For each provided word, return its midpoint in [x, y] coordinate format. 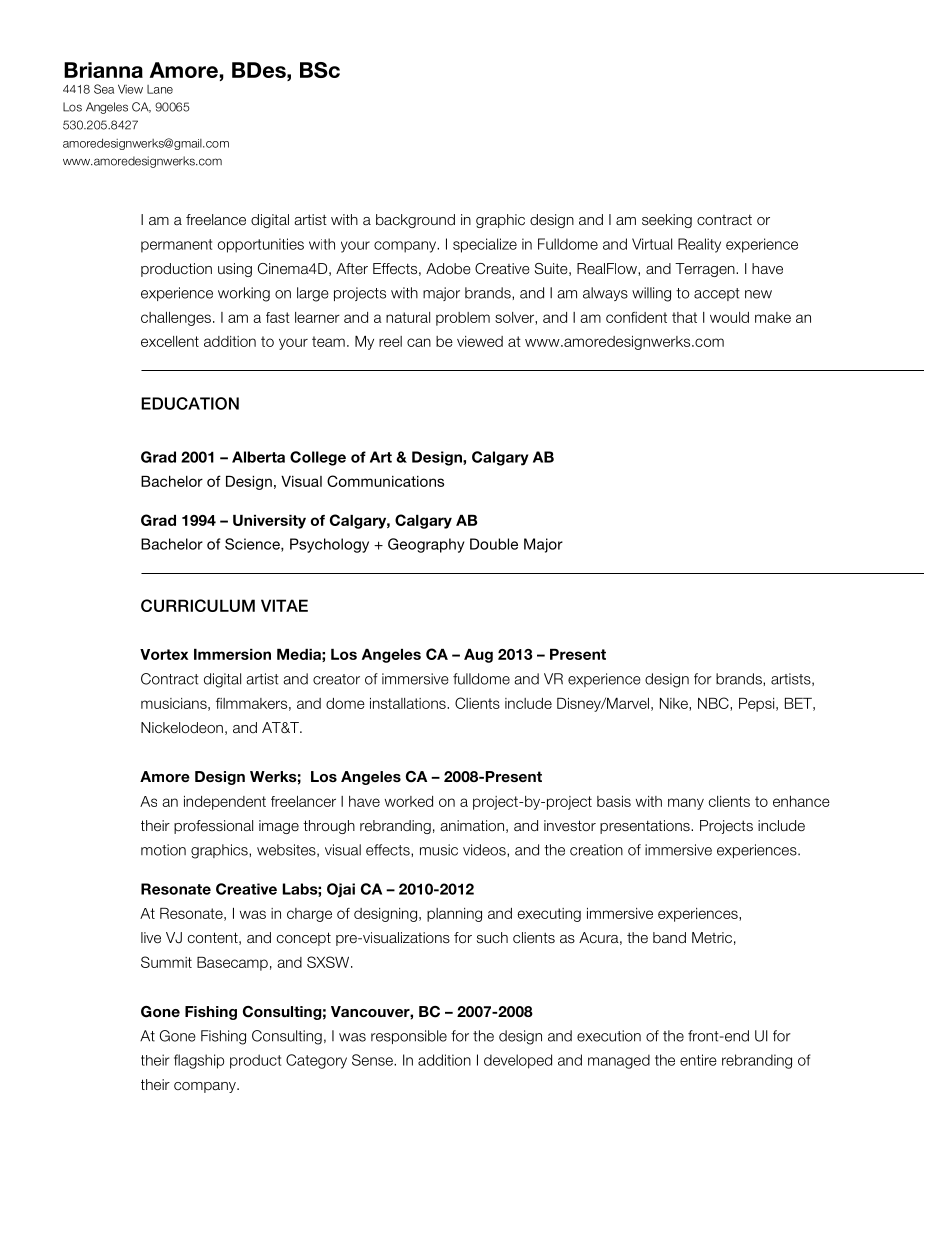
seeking [667, 221]
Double [494, 544]
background [415, 221]
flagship [199, 1061]
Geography [426, 545]
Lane [160, 89]
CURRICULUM [198, 605]
